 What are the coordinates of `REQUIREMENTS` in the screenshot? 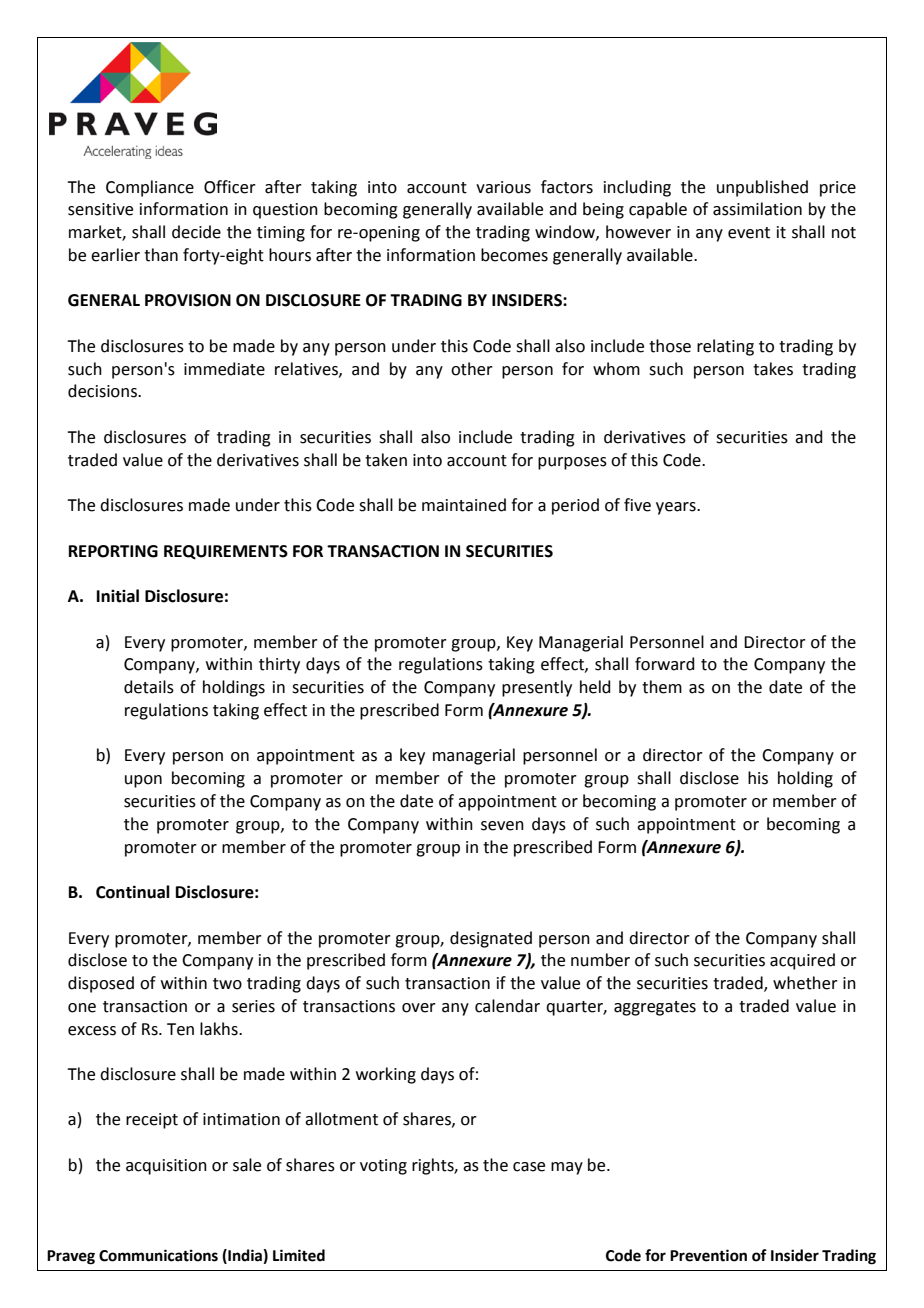 It's located at (226, 552).
